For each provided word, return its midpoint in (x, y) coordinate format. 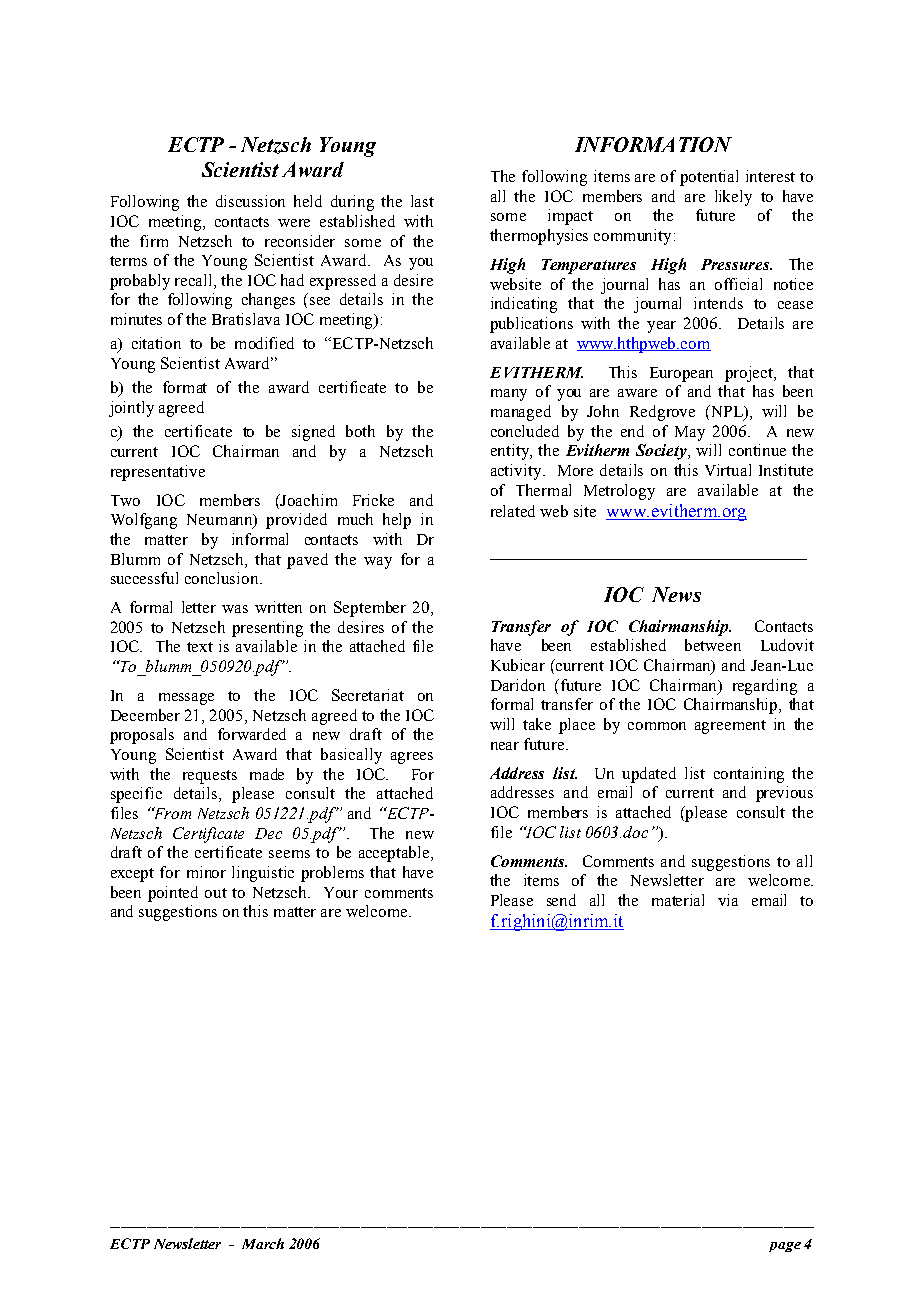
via (728, 900)
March (263, 1243)
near (505, 746)
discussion (250, 201)
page (785, 1247)
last (422, 201)
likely (733, 198)
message (186, 699)
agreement (730, 727)
